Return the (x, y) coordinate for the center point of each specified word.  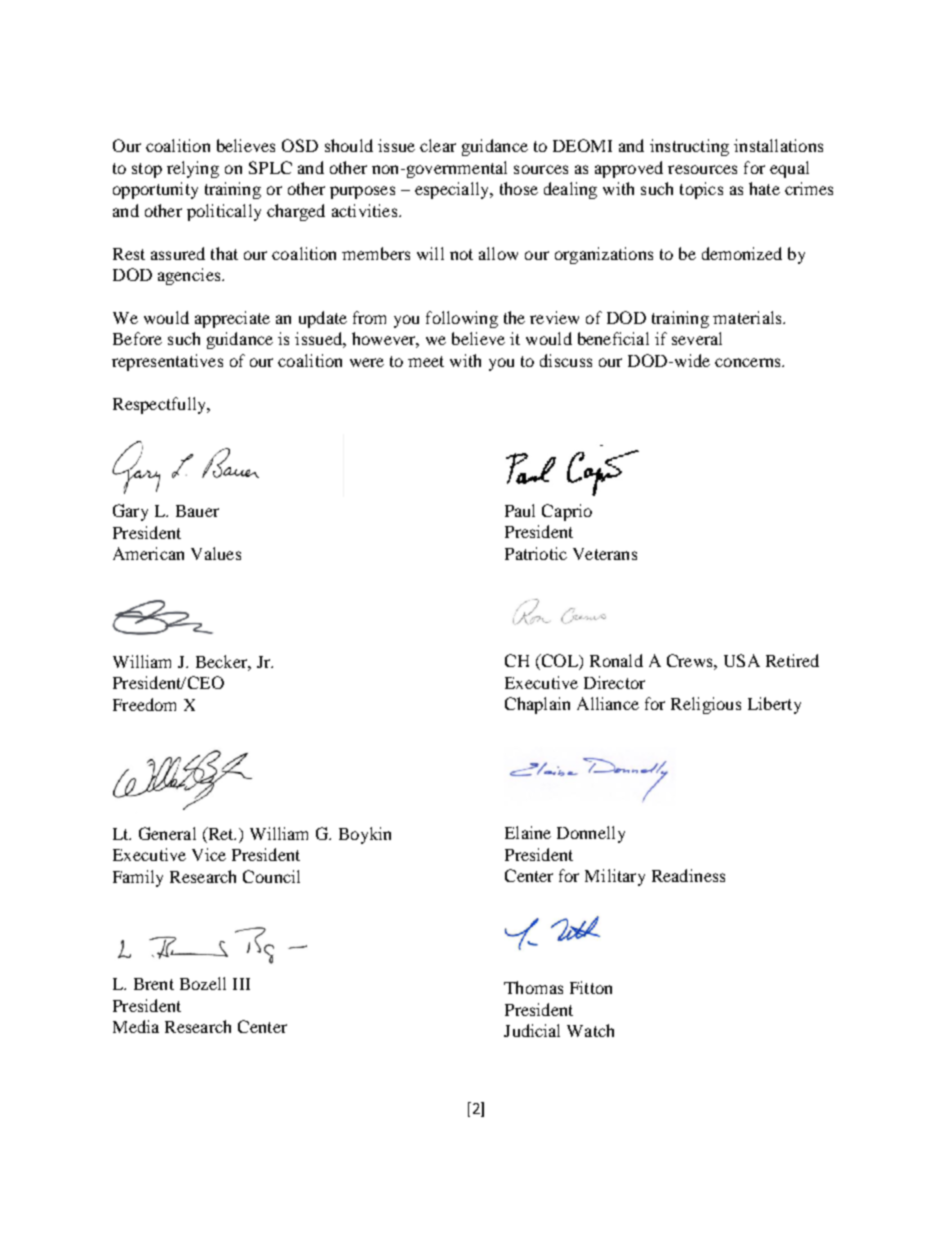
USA (742, 660)
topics (701, 190)
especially (453, 190)
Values (216, 553)
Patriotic (536, 553)
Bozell (203, 983)
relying (193, 169)
